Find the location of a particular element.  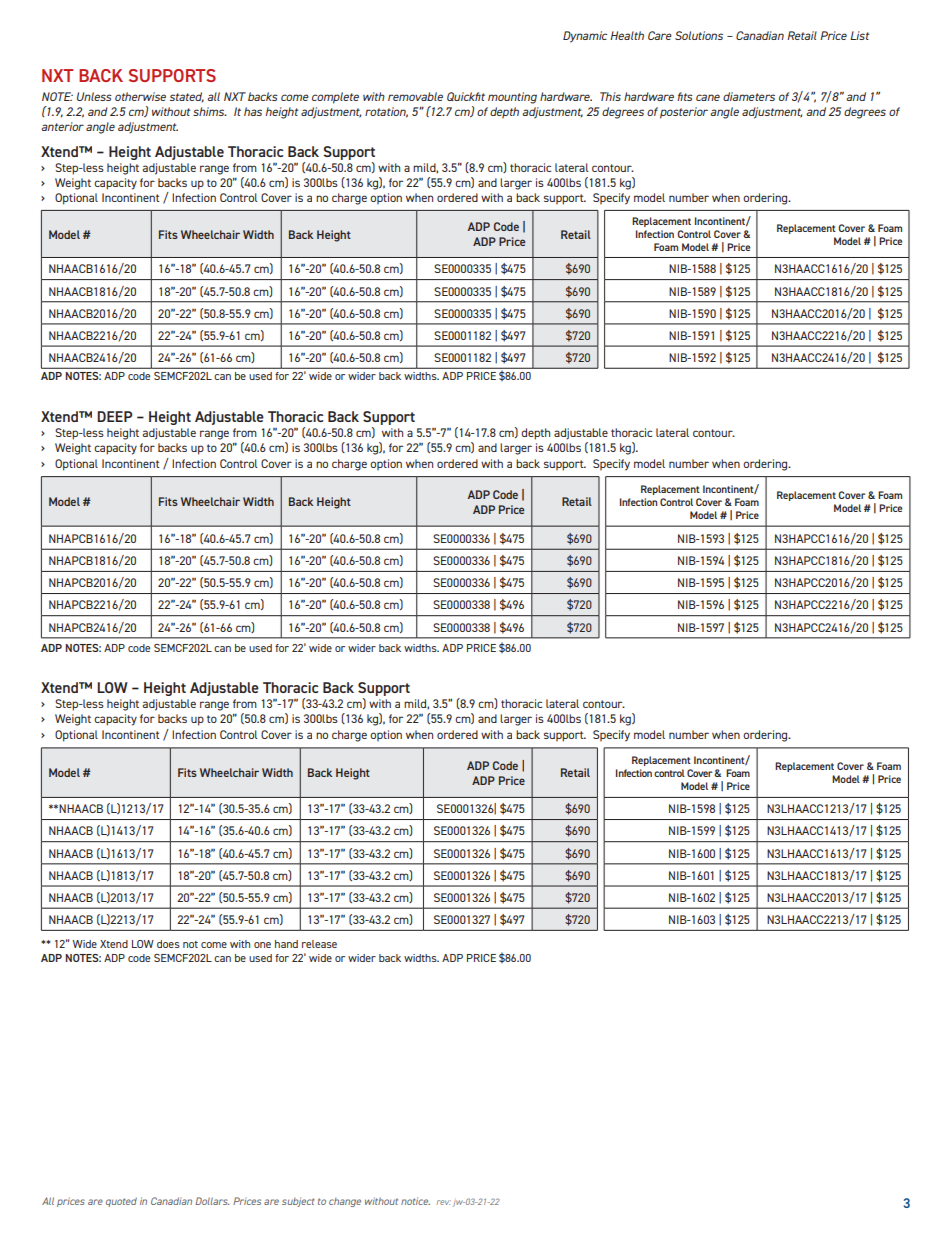

rev is located at coordinates (444, 1202).
